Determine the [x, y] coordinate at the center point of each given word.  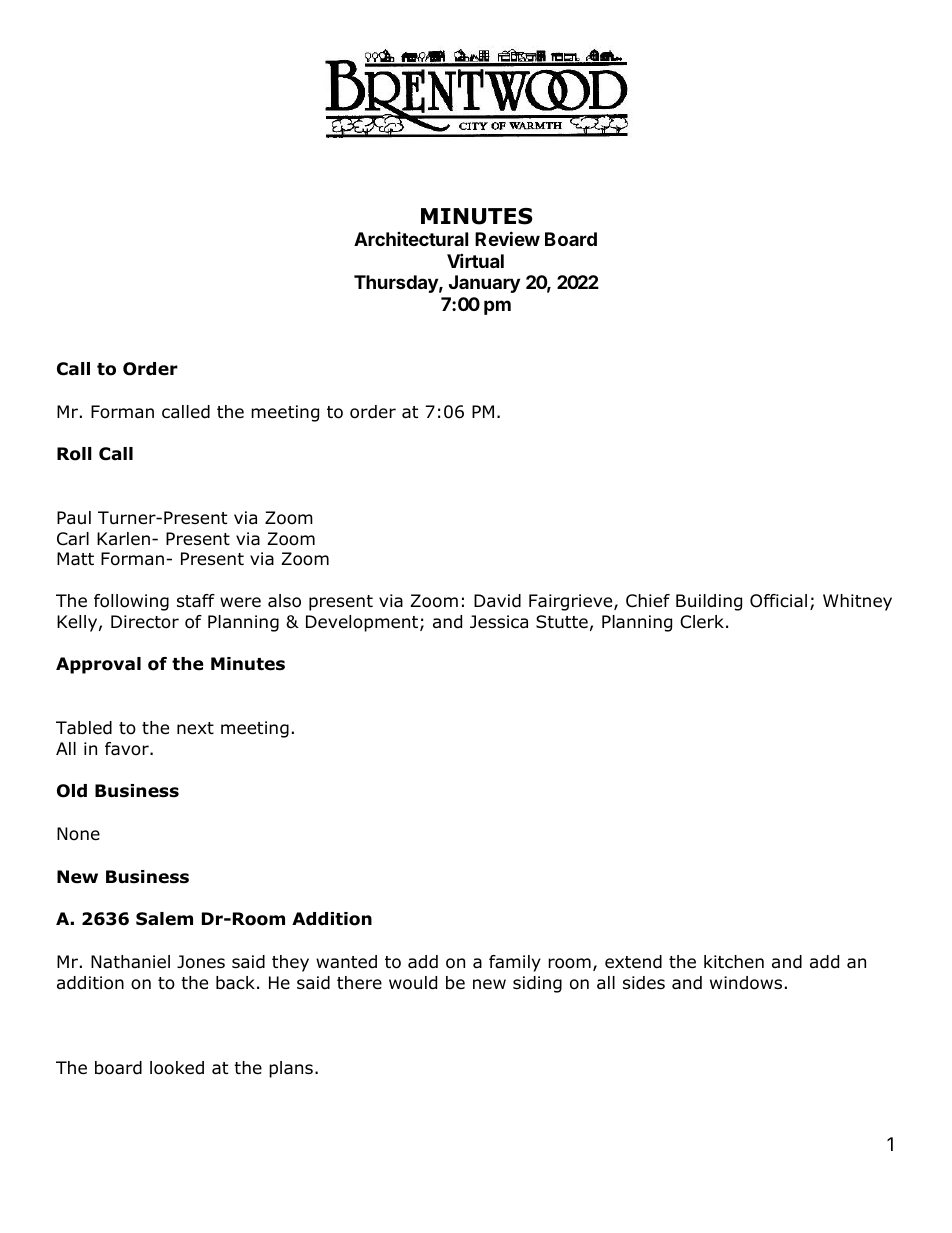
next [195, 728]
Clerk [702, 622]
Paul [74, 518]
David [497, 601]
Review [507, 238]
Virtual [475, 260]
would [413, 983]
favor [128, 749]
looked [177, 1068]
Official [778, 601]
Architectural [411, 239]
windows [746, 983]
